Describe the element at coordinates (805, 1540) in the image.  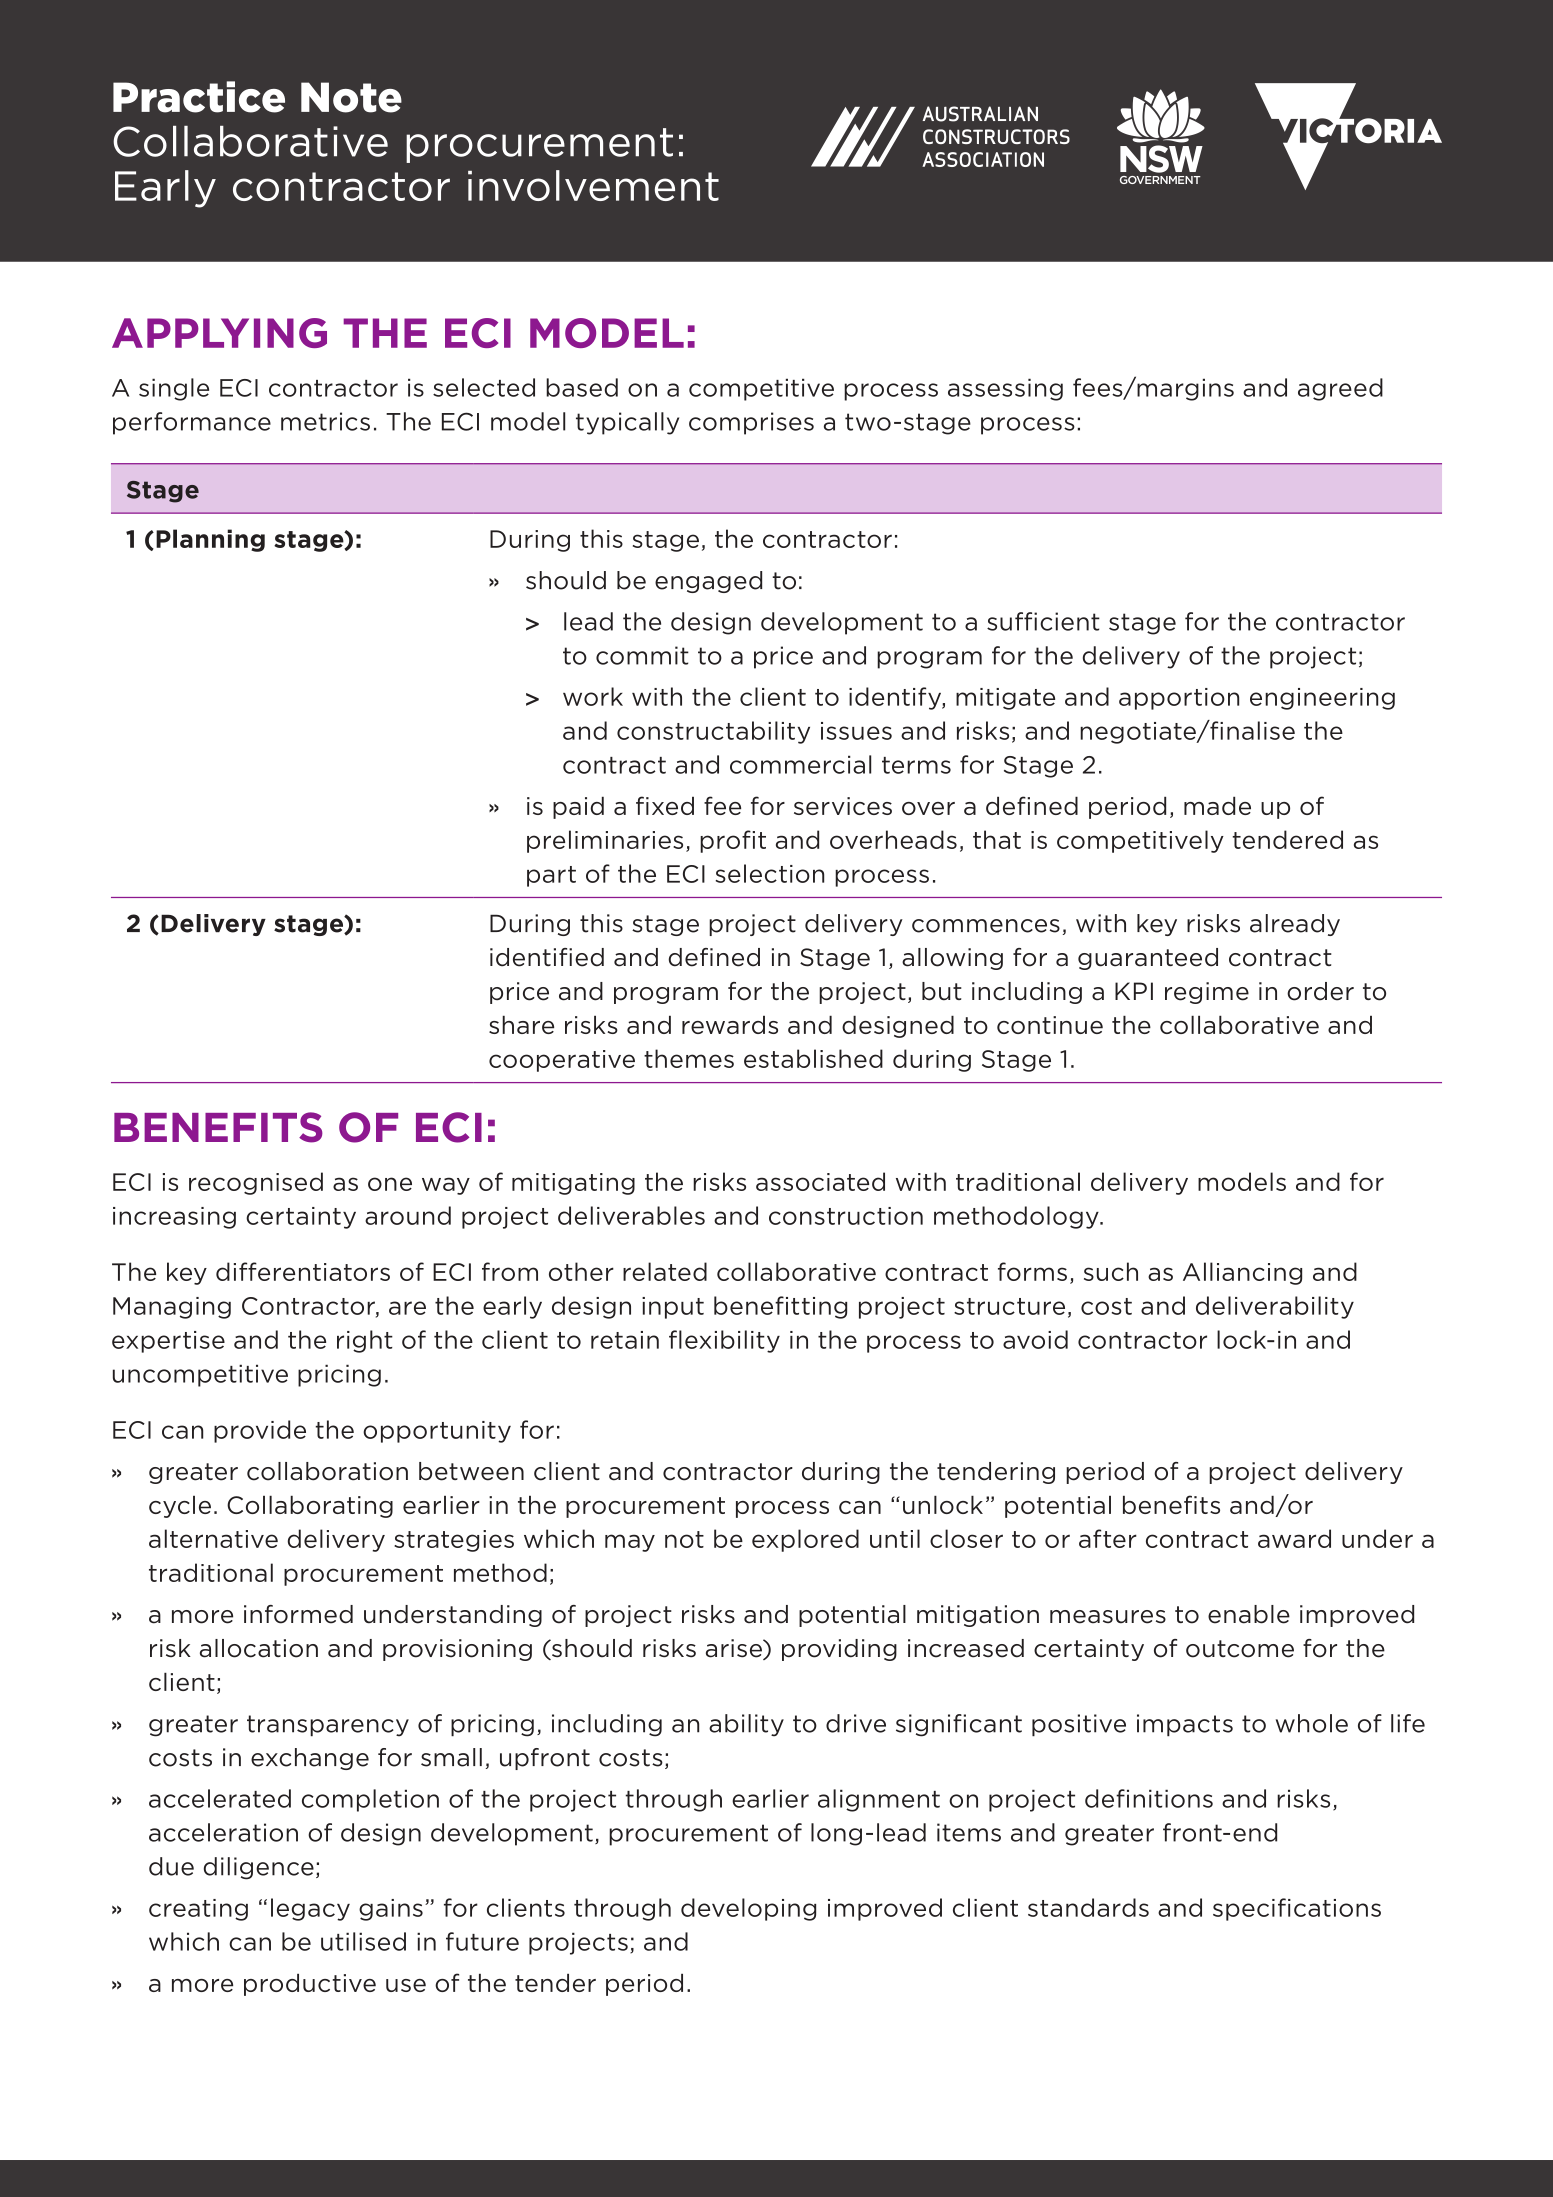
I see `explored` at that location.
